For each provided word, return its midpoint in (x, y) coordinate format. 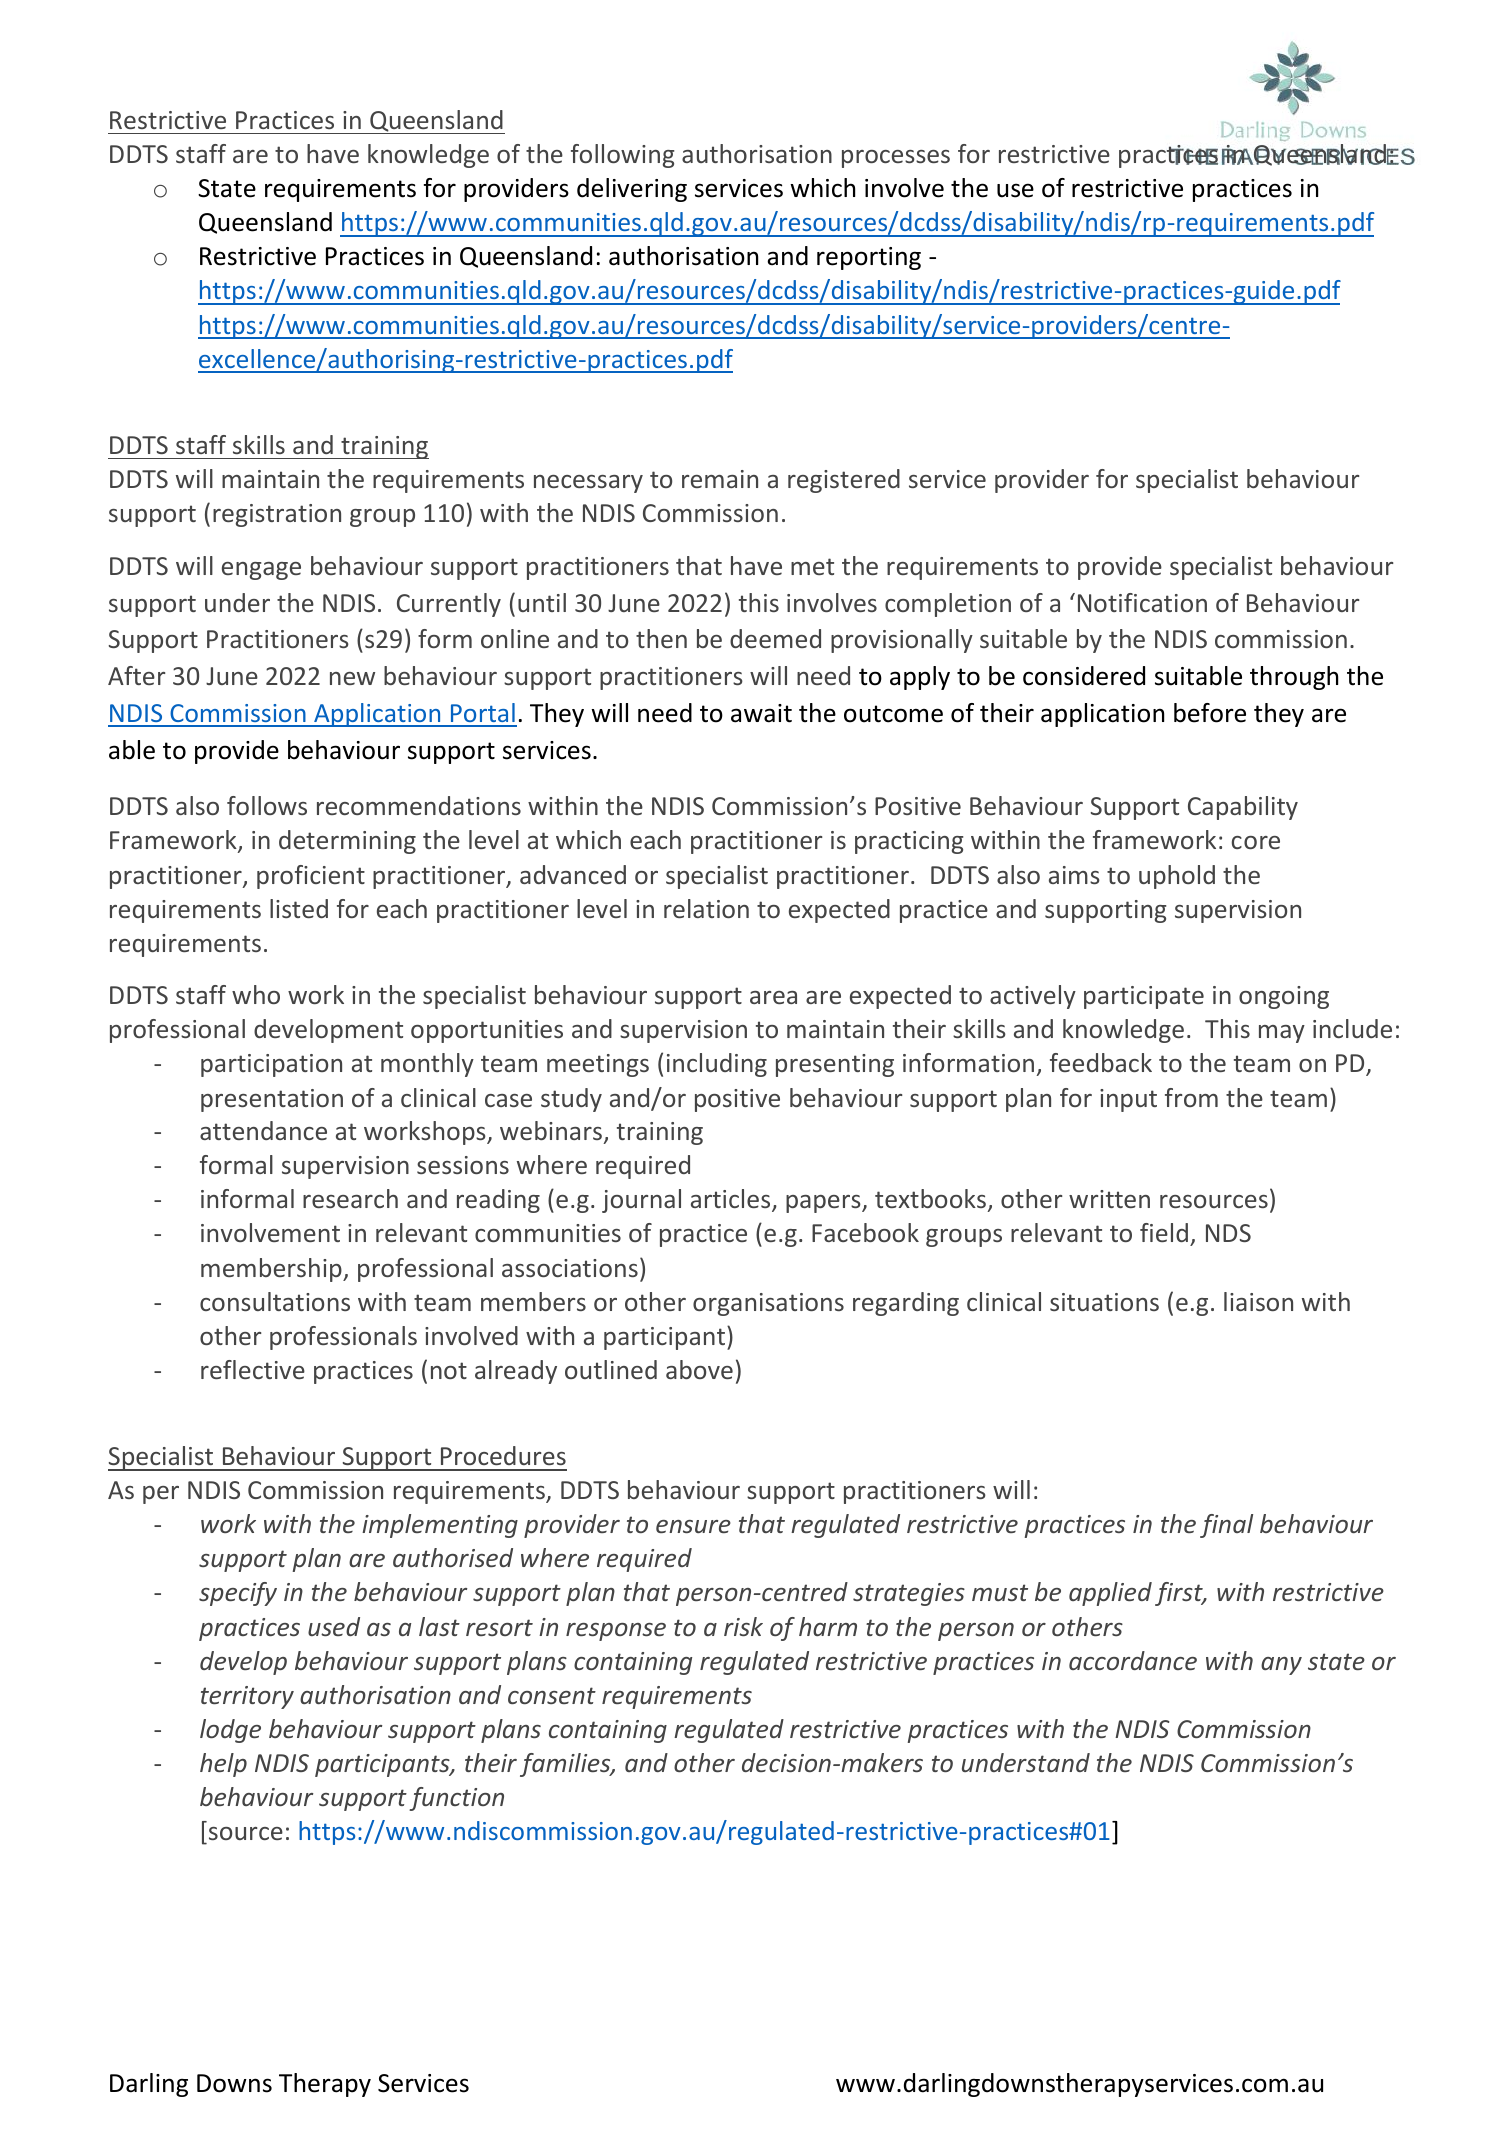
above (699, 1369)
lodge (230, 1731)
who (256, 994)
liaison (1258, 1301)
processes (896, 159)
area (773, 997)
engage (261, 571)
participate (1144, 997)
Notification (1142, 602)
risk (743, 1626)
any (1281, 1666)
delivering (632, 190)
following (622, 156)
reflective (253, 1369)
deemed (775, 638)
